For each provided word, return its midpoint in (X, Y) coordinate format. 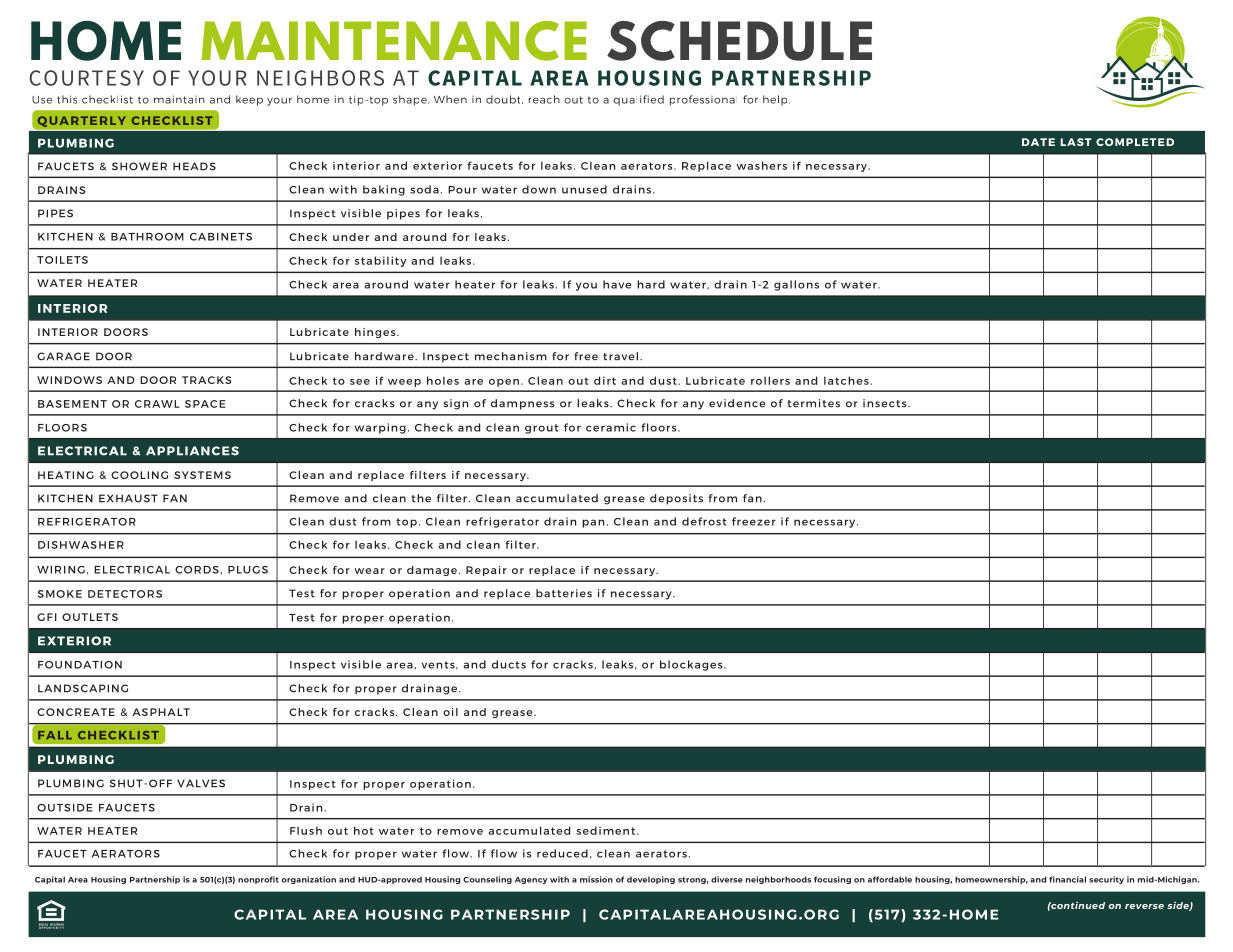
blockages (692, 665)
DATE (1038, 142)
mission (596, 879)
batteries (564, 593)
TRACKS (206, 380)
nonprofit (258, 880)
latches (847, 380)
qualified (638, 100)
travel (622, 356)
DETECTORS (125, 594)
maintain (179, 99)
